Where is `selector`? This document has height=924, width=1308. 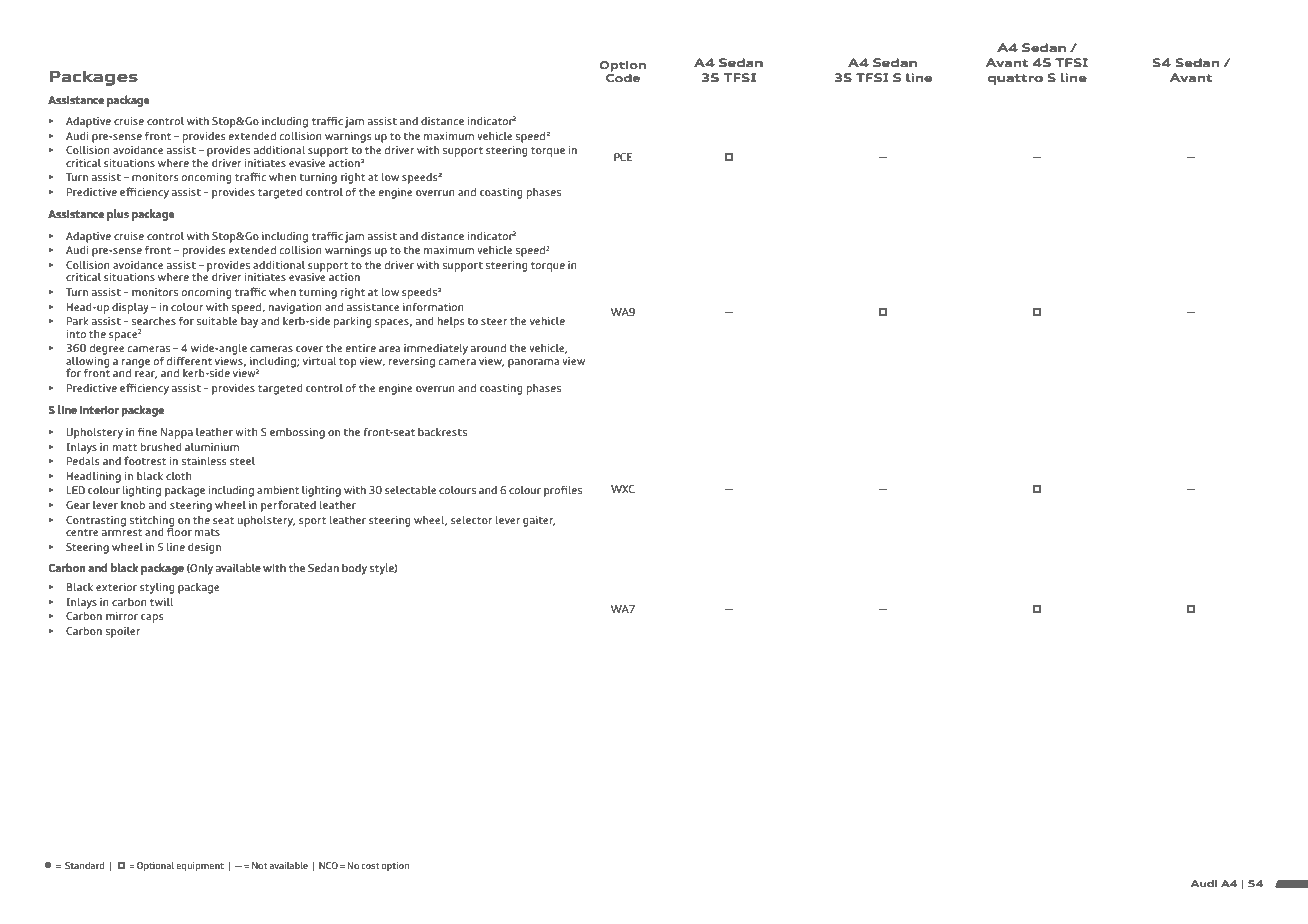 selector is located at coordinates (471, 519).
